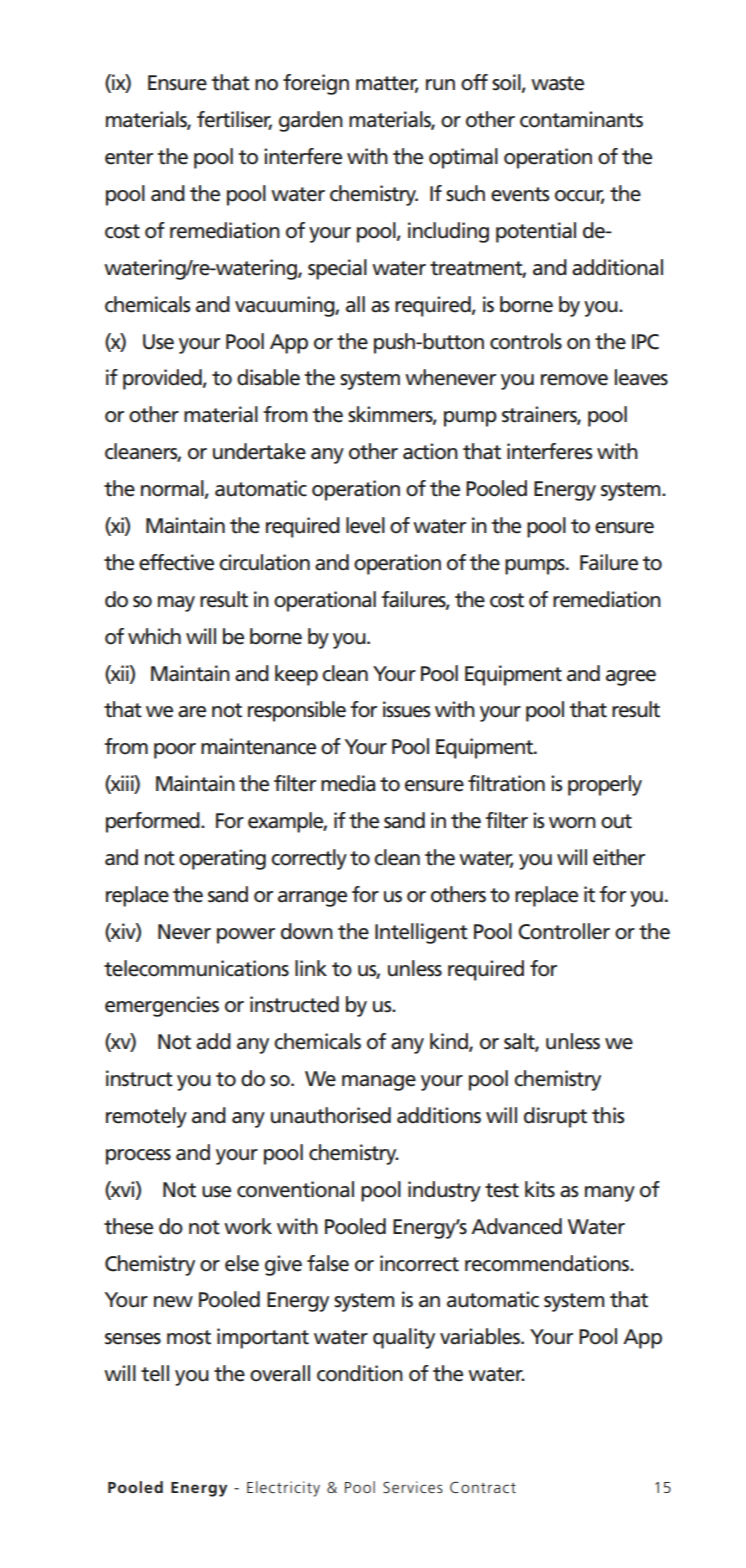 The image size is (746, 1568). Describe the element at coordinates (365, 525) in the screenshot. I see `level` at that location.
